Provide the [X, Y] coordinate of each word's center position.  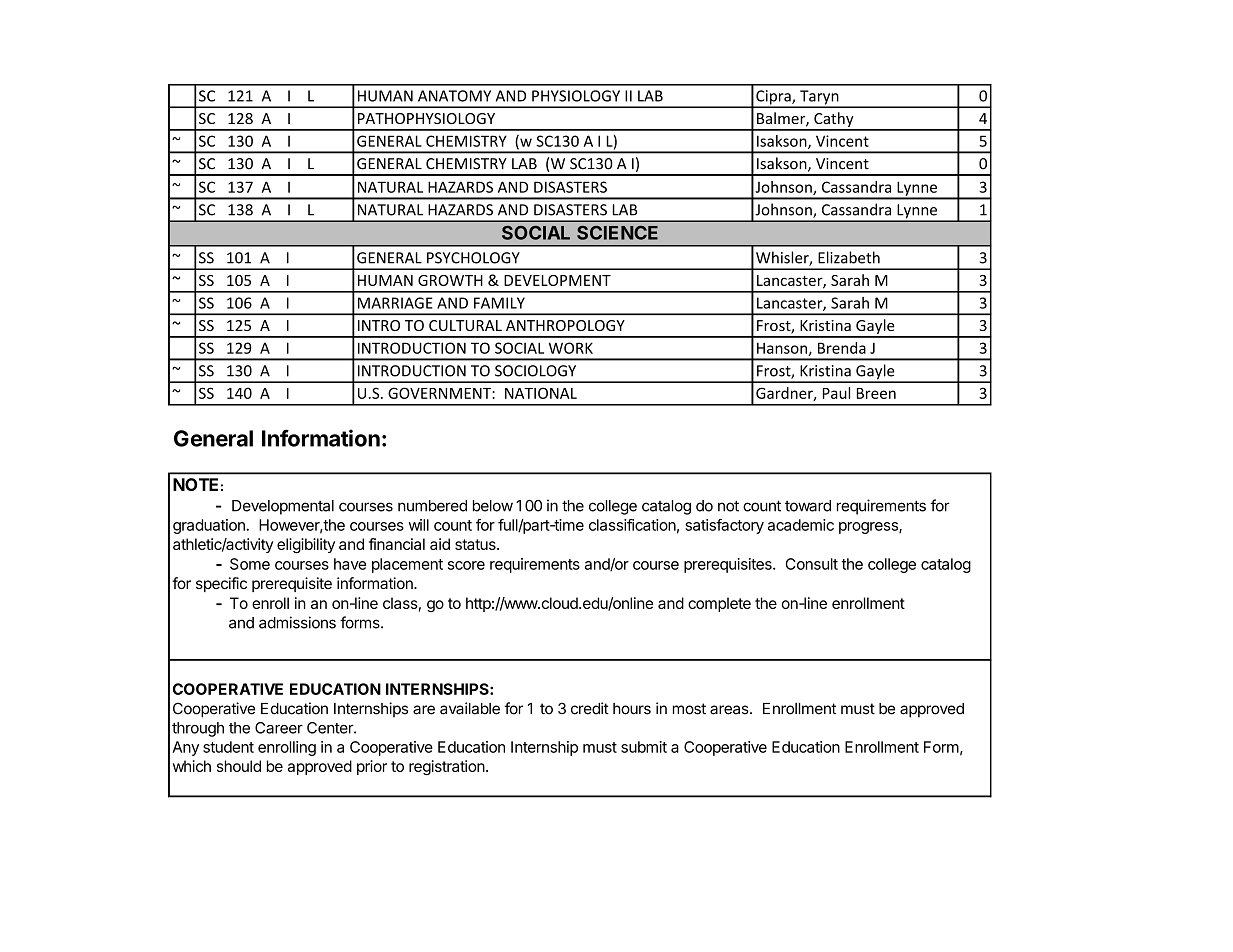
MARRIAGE [395, 303]
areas [730, 710]
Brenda [842, 348]
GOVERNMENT [440, 393]
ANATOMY [454, 96]
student [228, 747]
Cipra [773, 98]
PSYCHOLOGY [473, 258]
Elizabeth [849, 257]
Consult [812, 564]
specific [221, 584]
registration [447, 767]
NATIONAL [541, 393]
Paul [836, 393]
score [466, 565]
